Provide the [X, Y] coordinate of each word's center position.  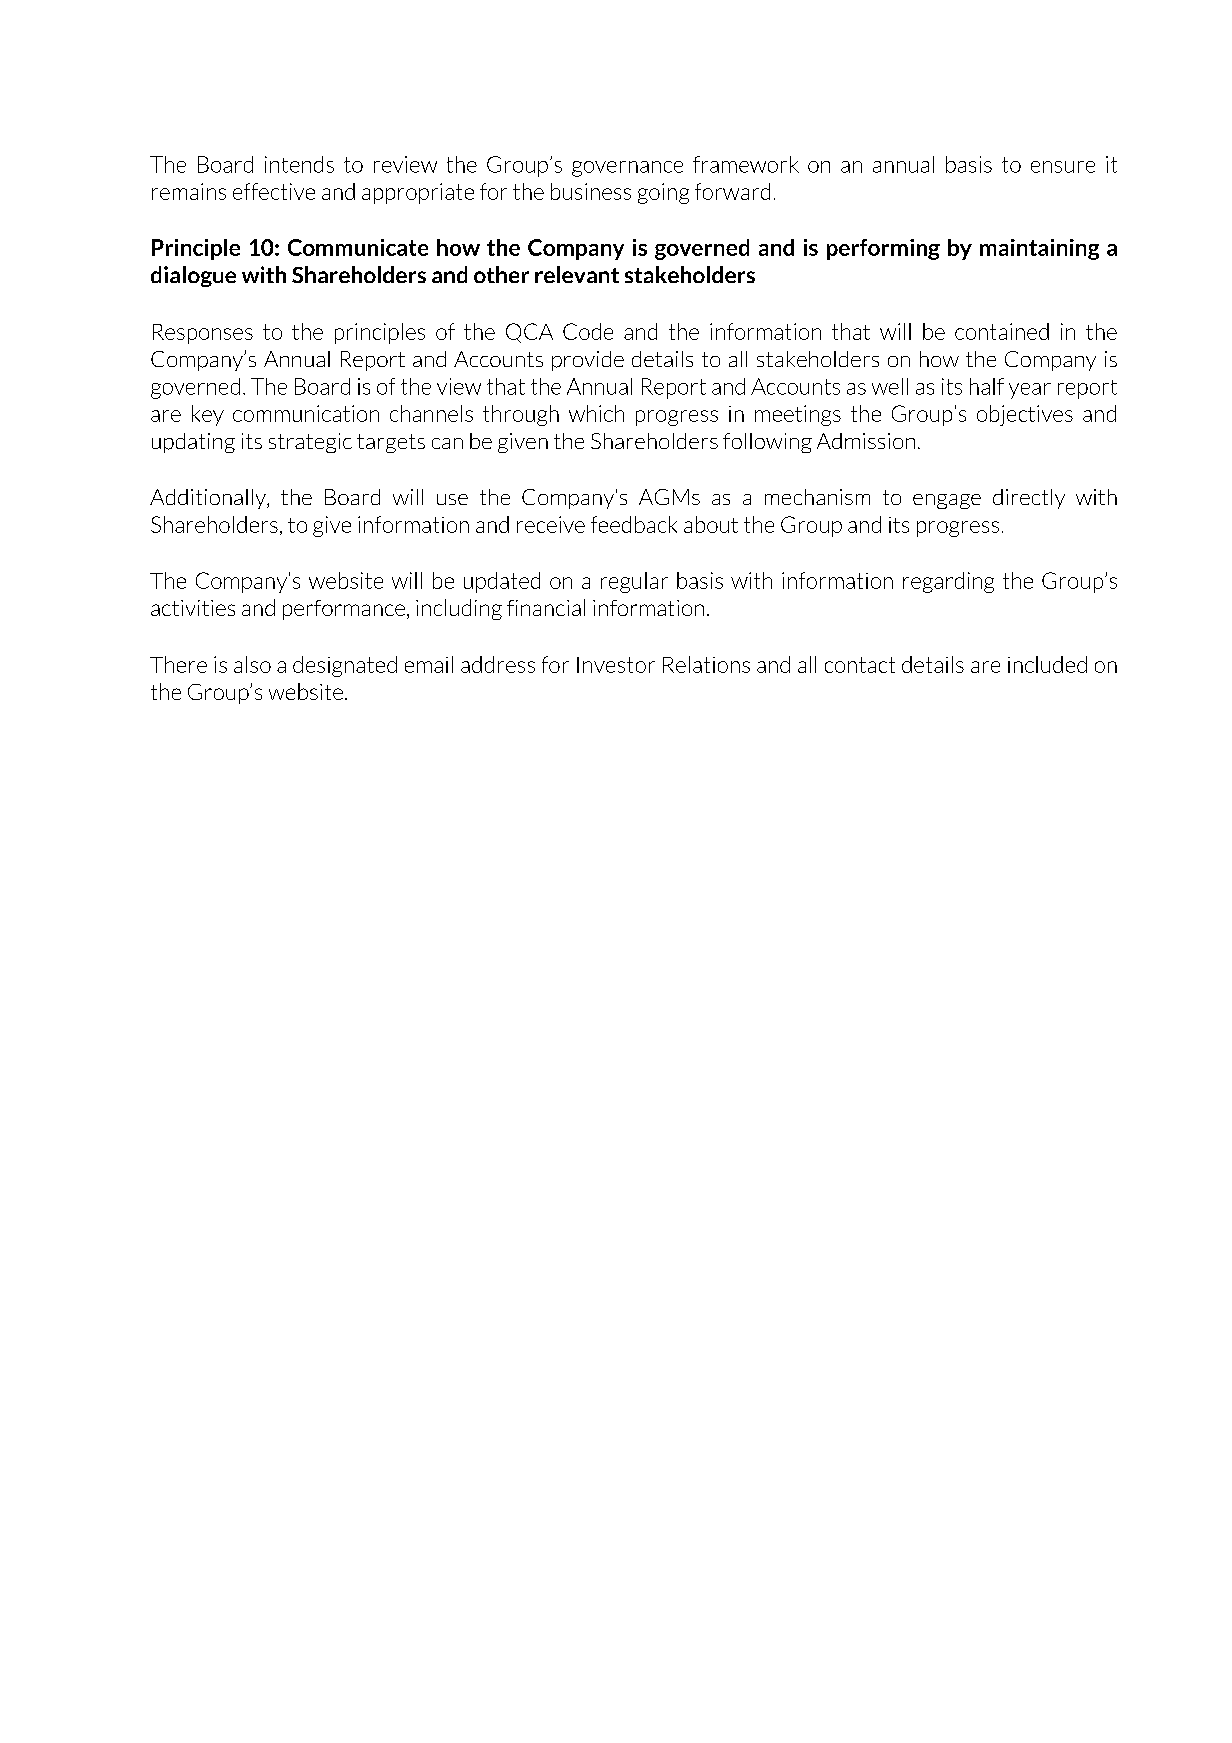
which [596, 413]
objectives [1025, 415]
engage [947, 501]
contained [1002, 331]
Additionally [209, 499]
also [252, 664]
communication [306, 413]
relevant [577, 274]
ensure [1063, 167]
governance [627, 169]
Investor [616, 665]
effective [274, 191]
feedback [634, 524]
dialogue [193, 276]
